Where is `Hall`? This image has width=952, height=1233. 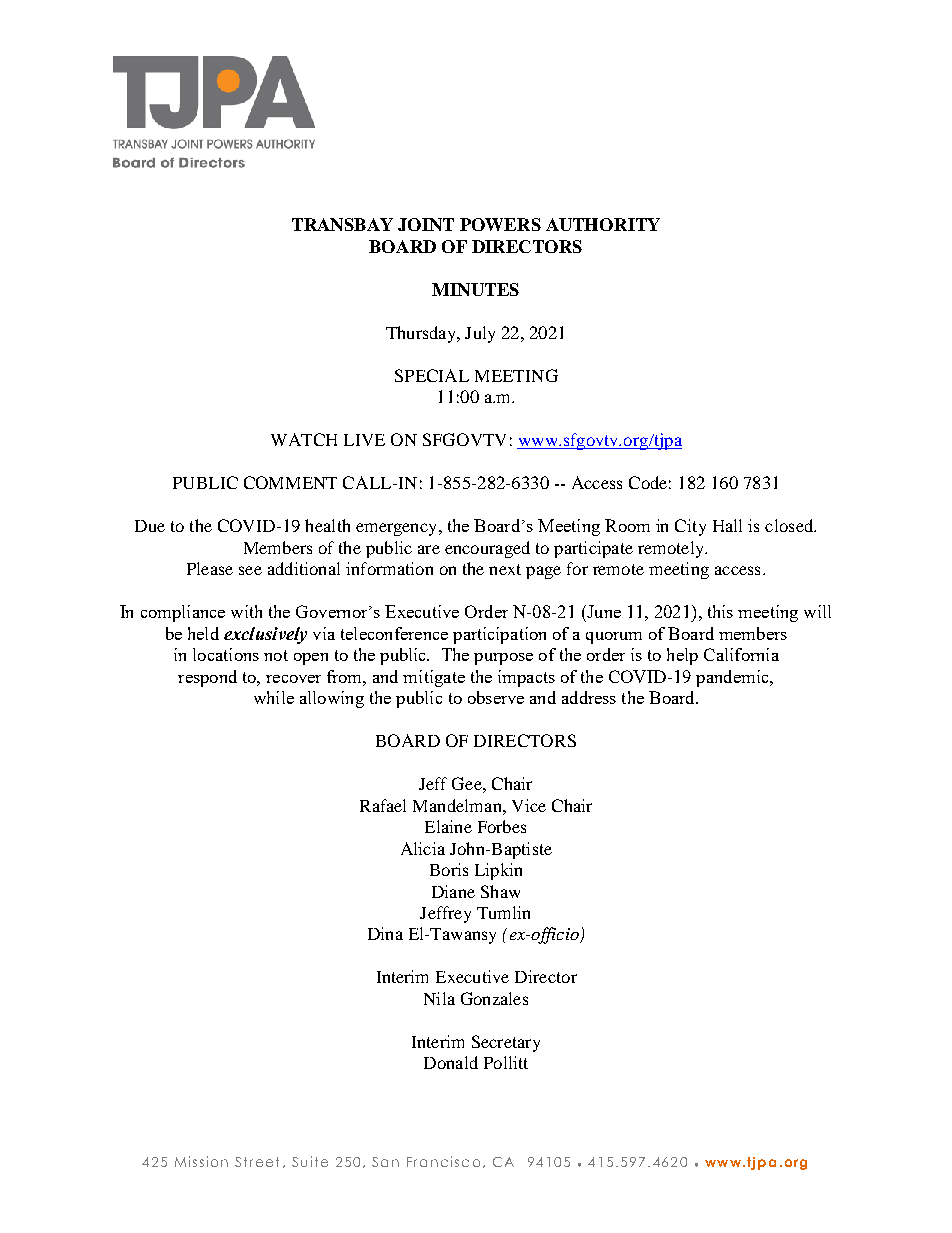
Hall is located at coordinates (727, 525).
